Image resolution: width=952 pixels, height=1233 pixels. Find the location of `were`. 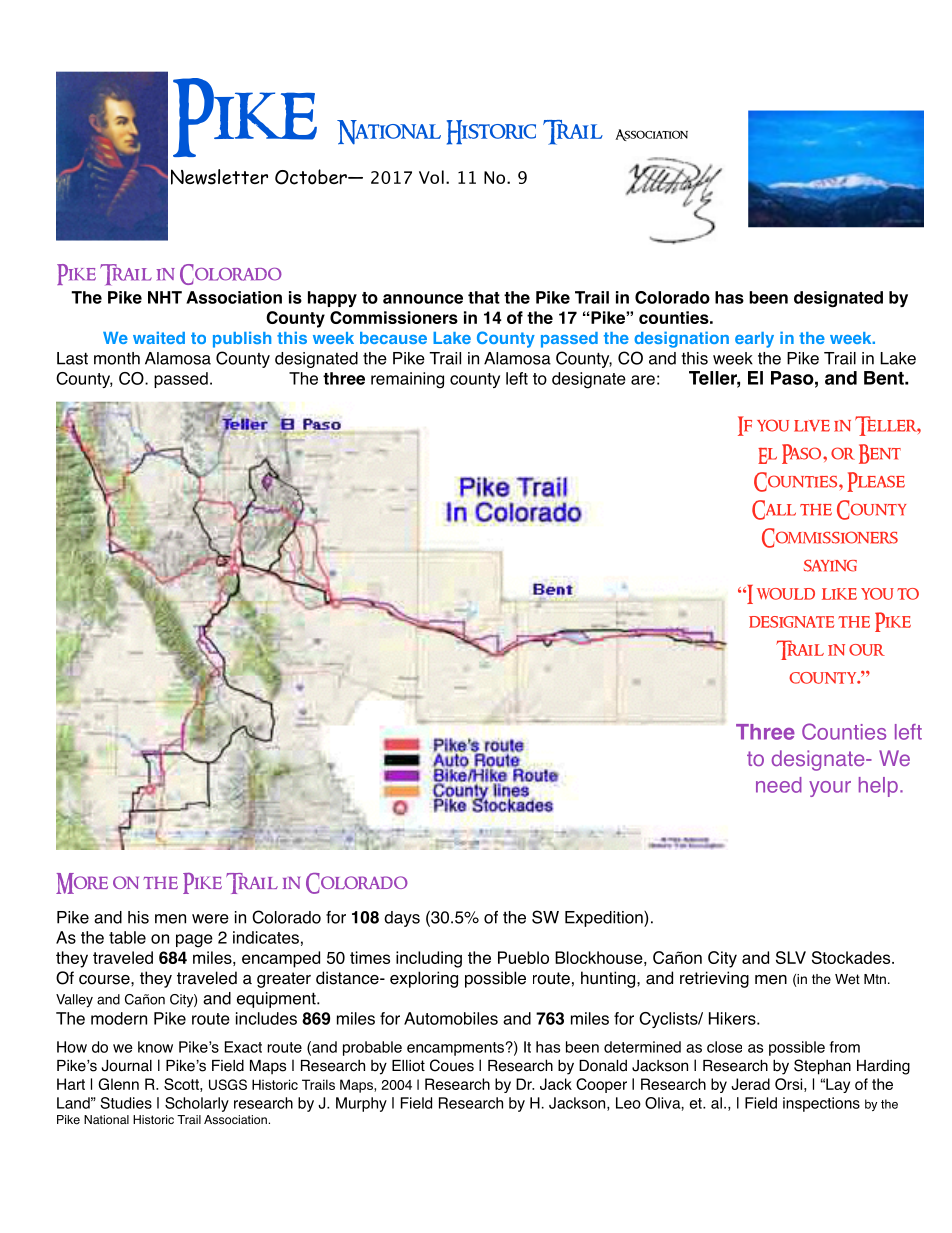

were is located at coordinates (210, 919).
